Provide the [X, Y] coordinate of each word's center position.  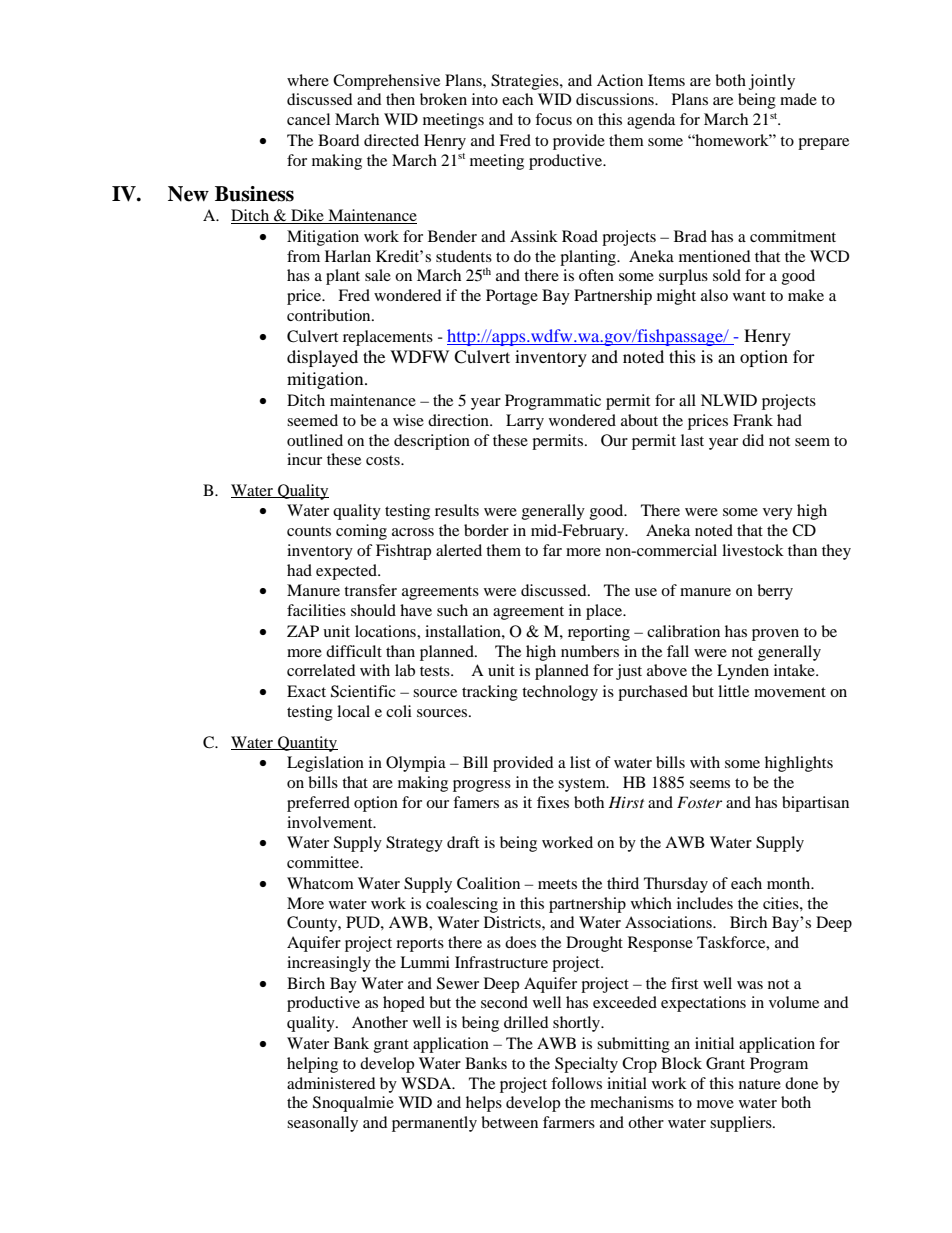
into [485, 99]
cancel [308, 119]
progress [482, 786]
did [753, 440]
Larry [525, 422]
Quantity [307, 744]
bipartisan [815, 804]
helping [312, 1065]
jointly [772, 82]
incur [304, 459]
